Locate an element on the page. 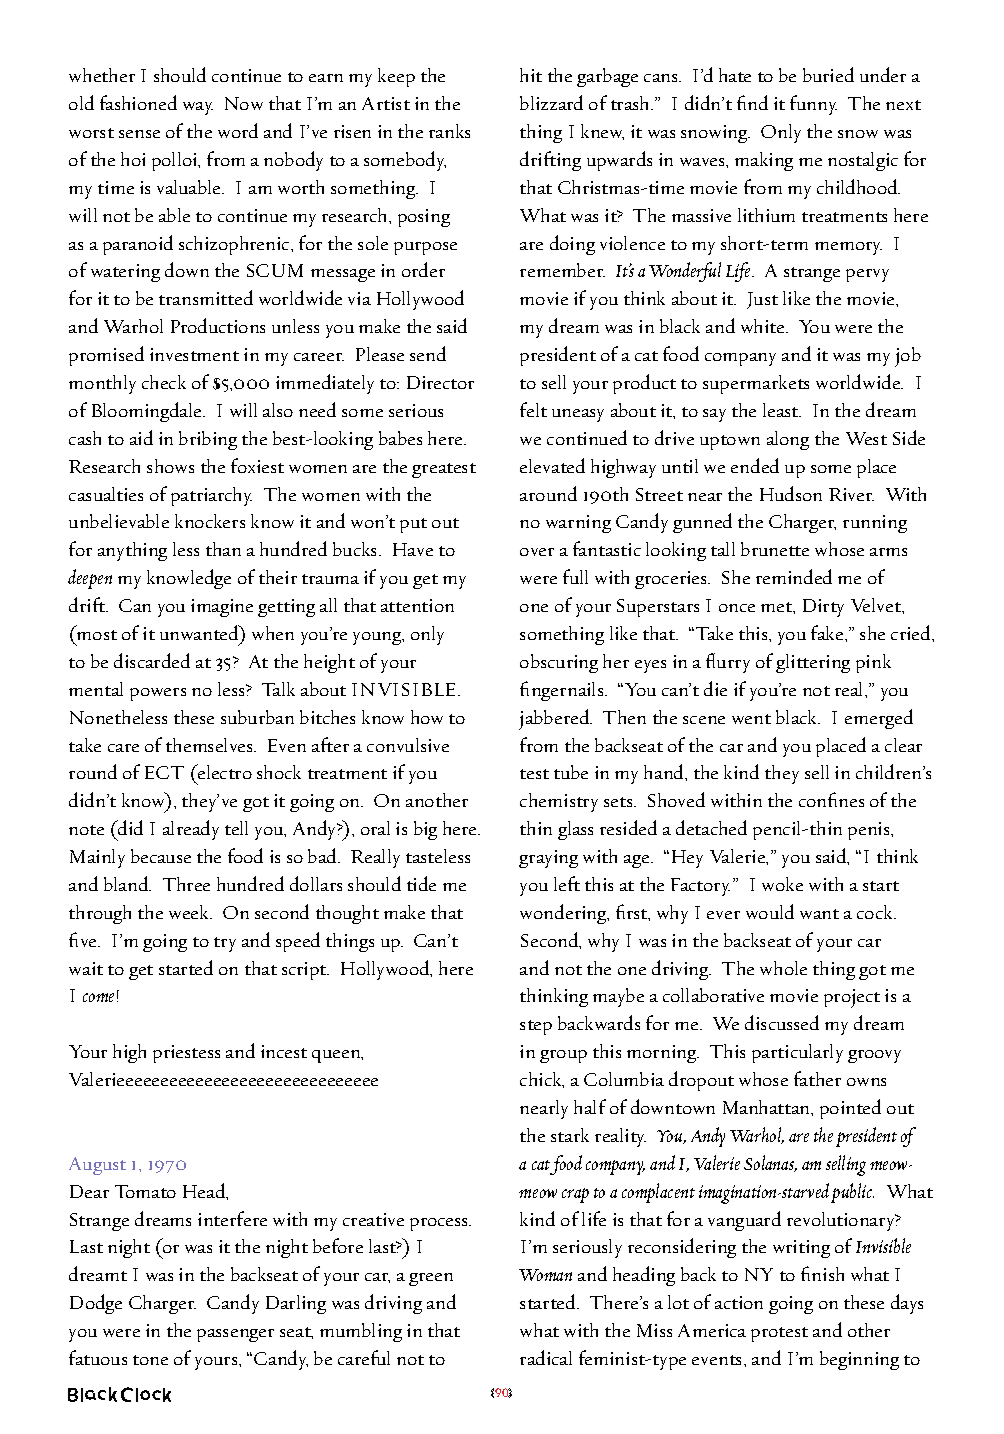 The width and height of the page is (1004, 1434). powers is located at coordinates (158, 694).
